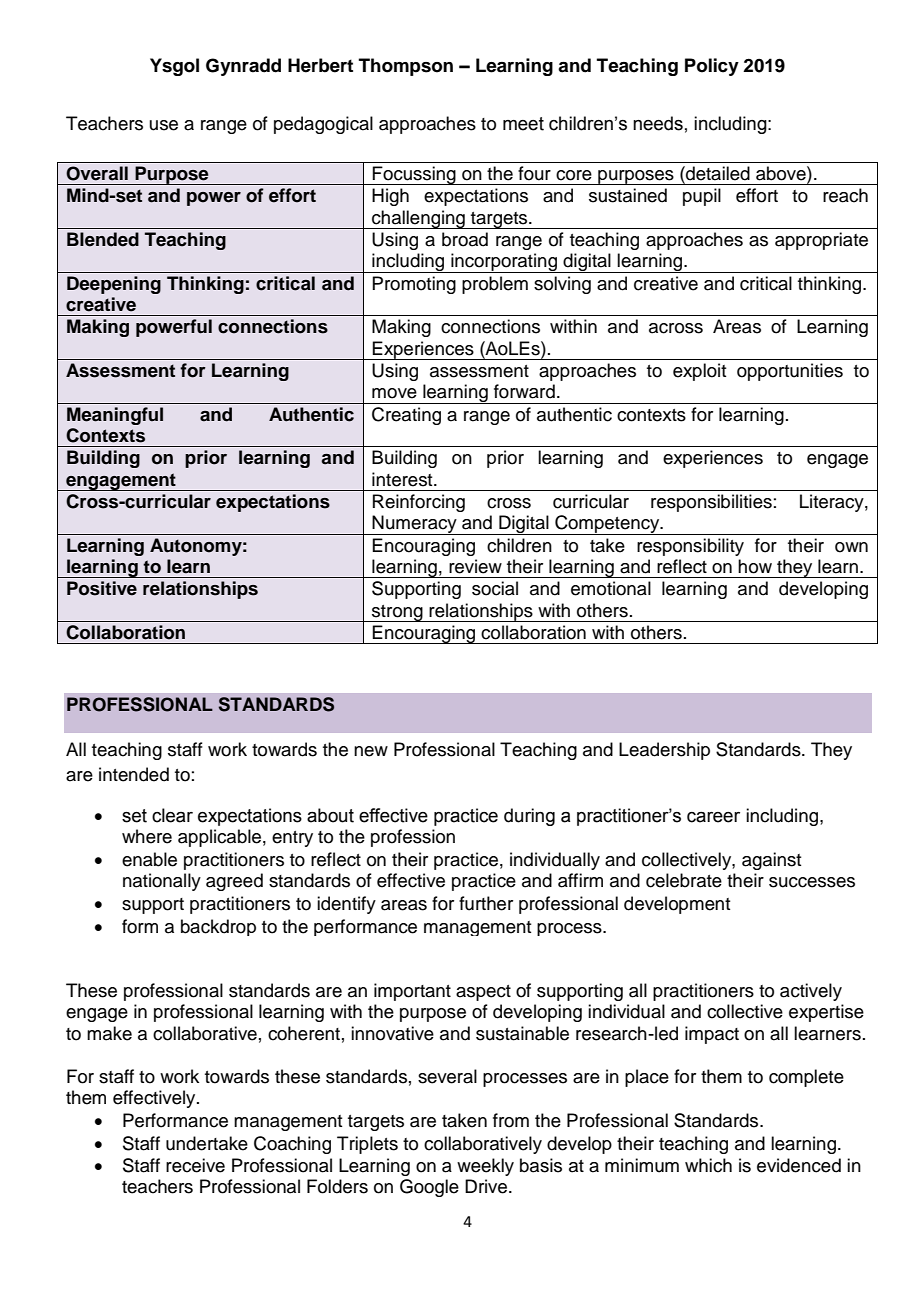 The height and width of the screenshot is (1308, 924). I want to click on own, so click(851, 547).
